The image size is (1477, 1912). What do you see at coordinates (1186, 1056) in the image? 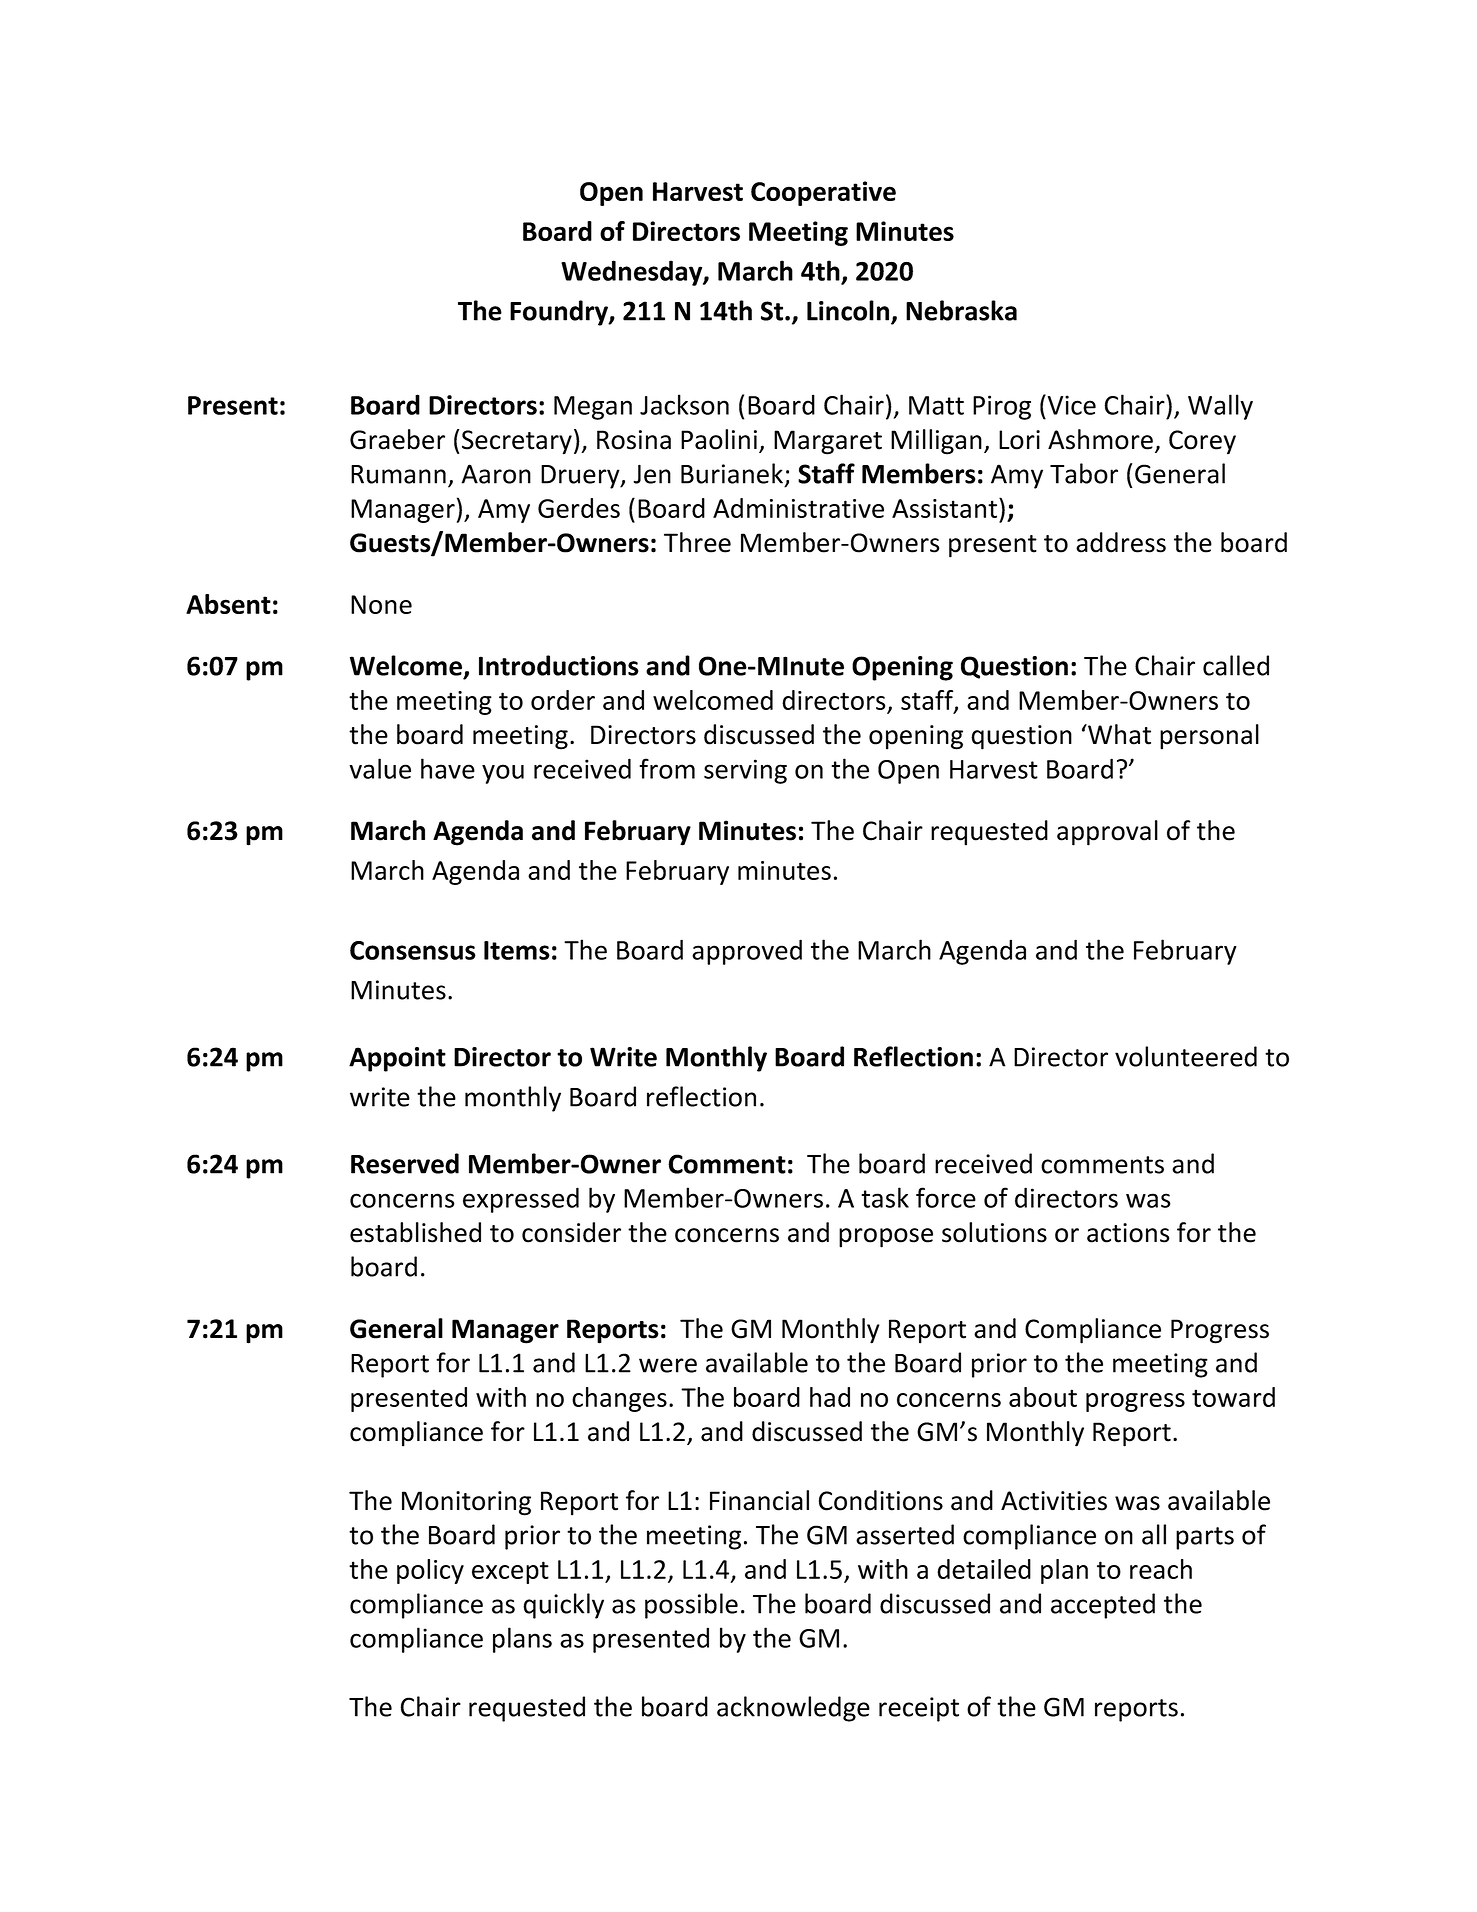
I see `volunteered` at bounding box center [1186, 1056].
